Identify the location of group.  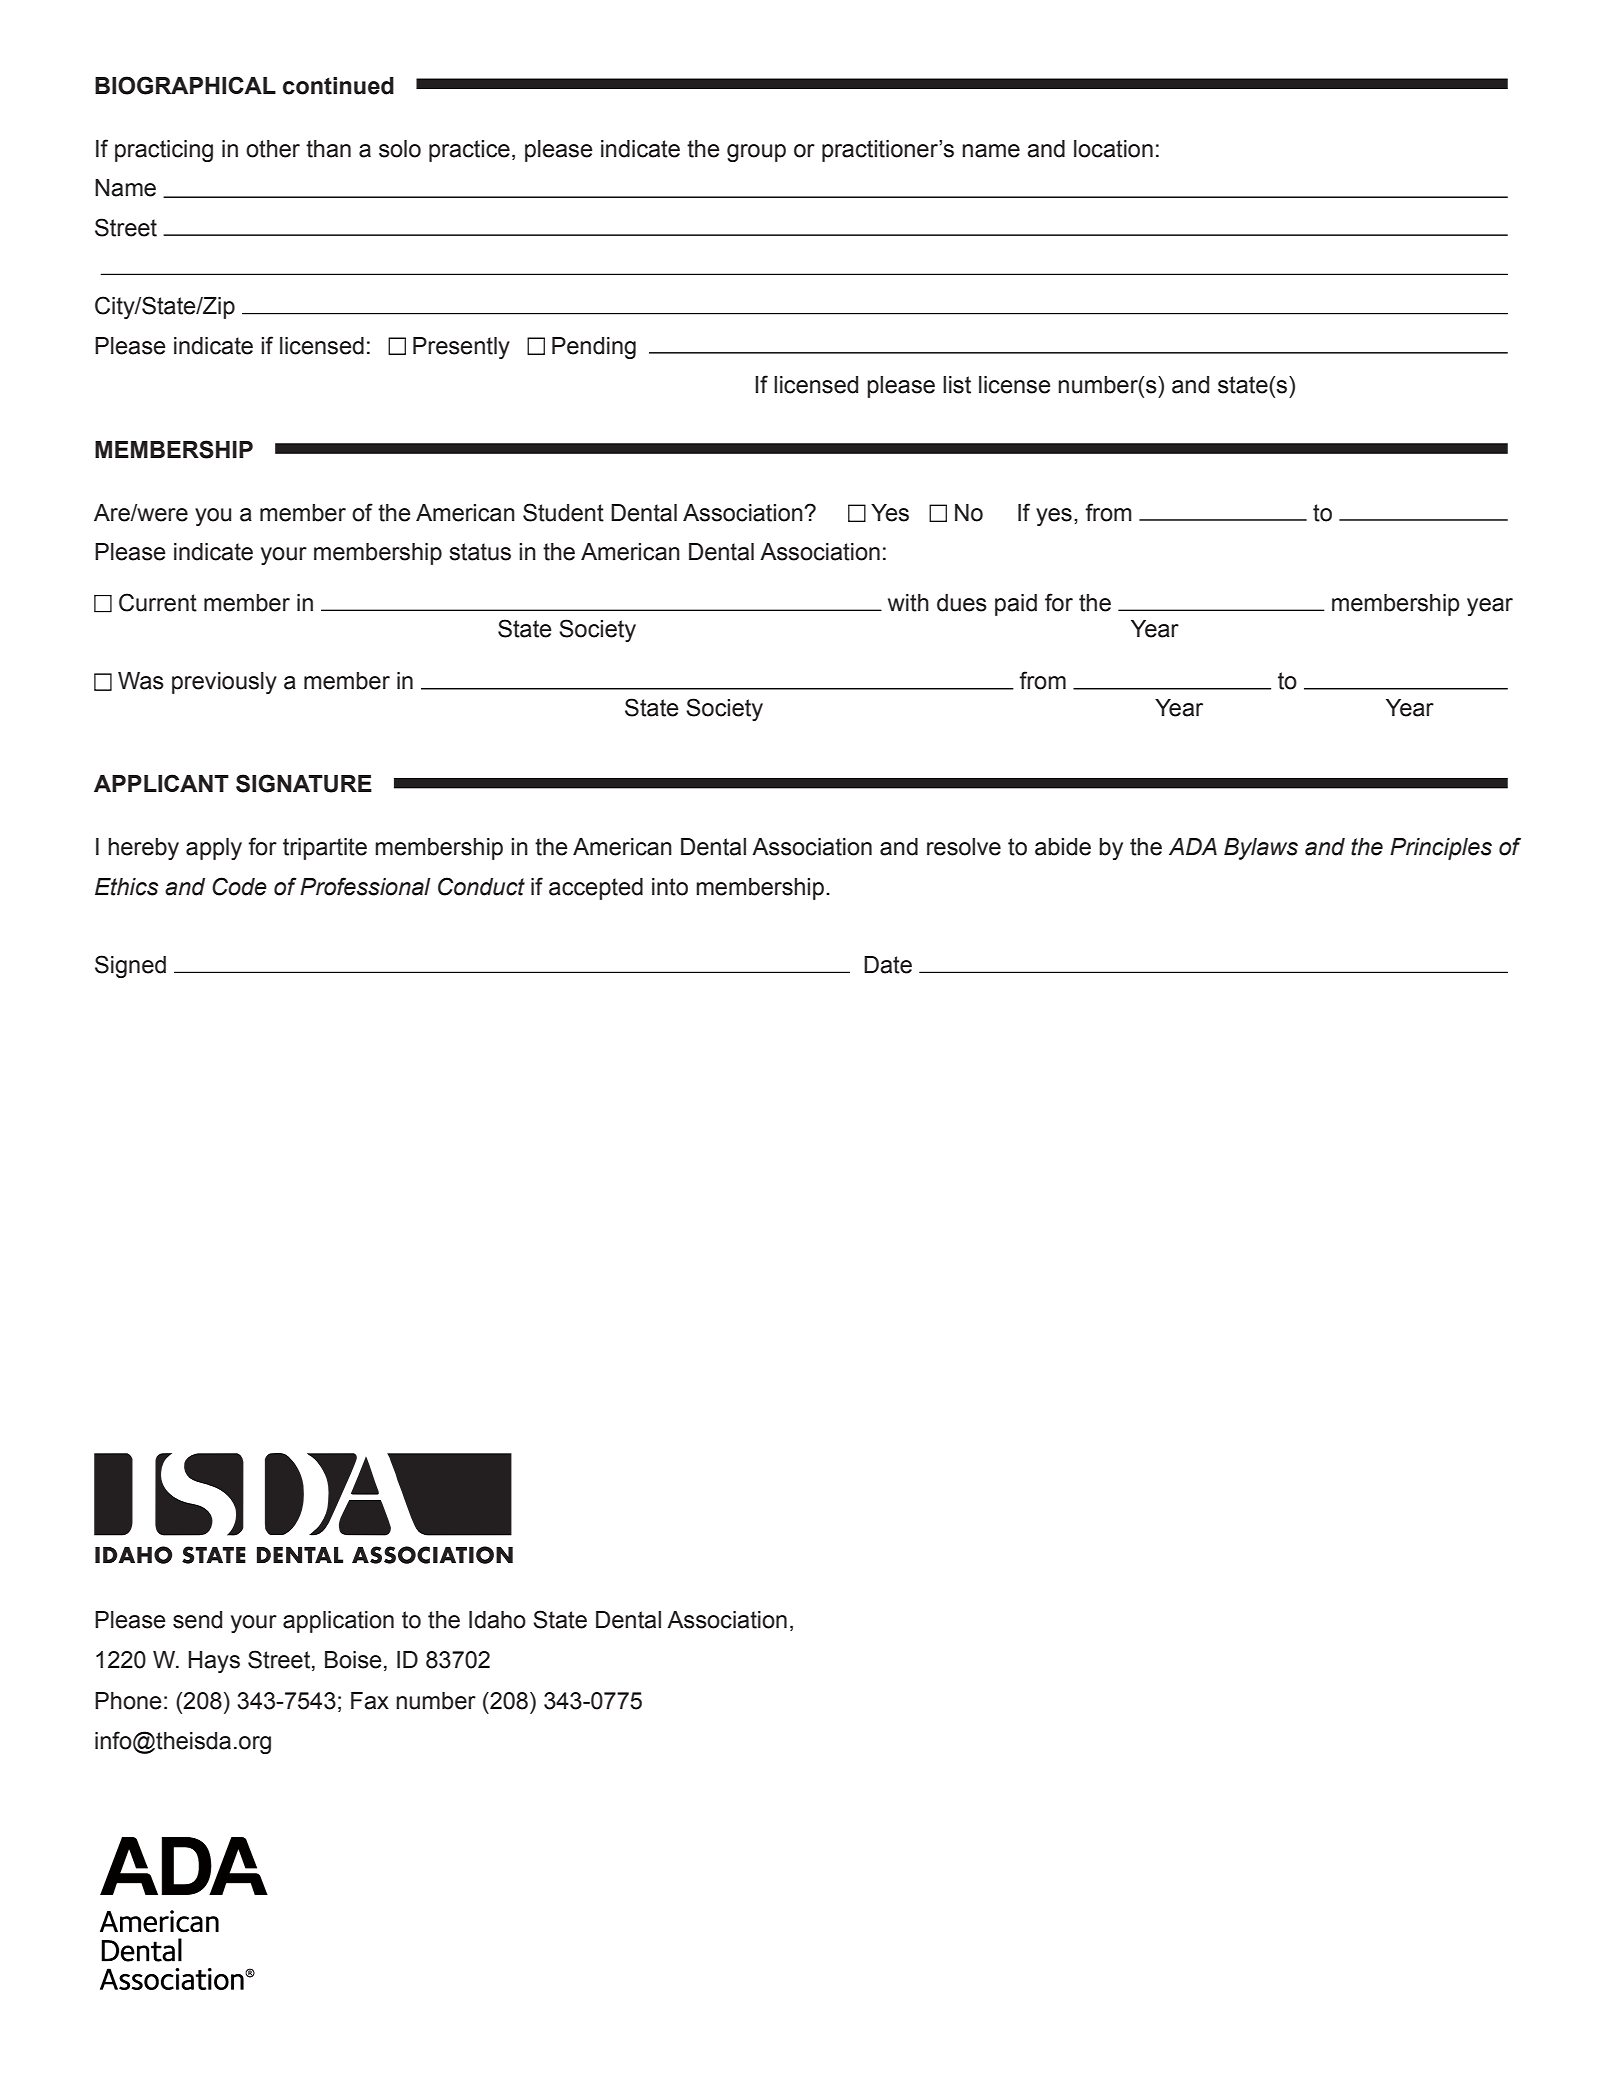
(756, 153).
